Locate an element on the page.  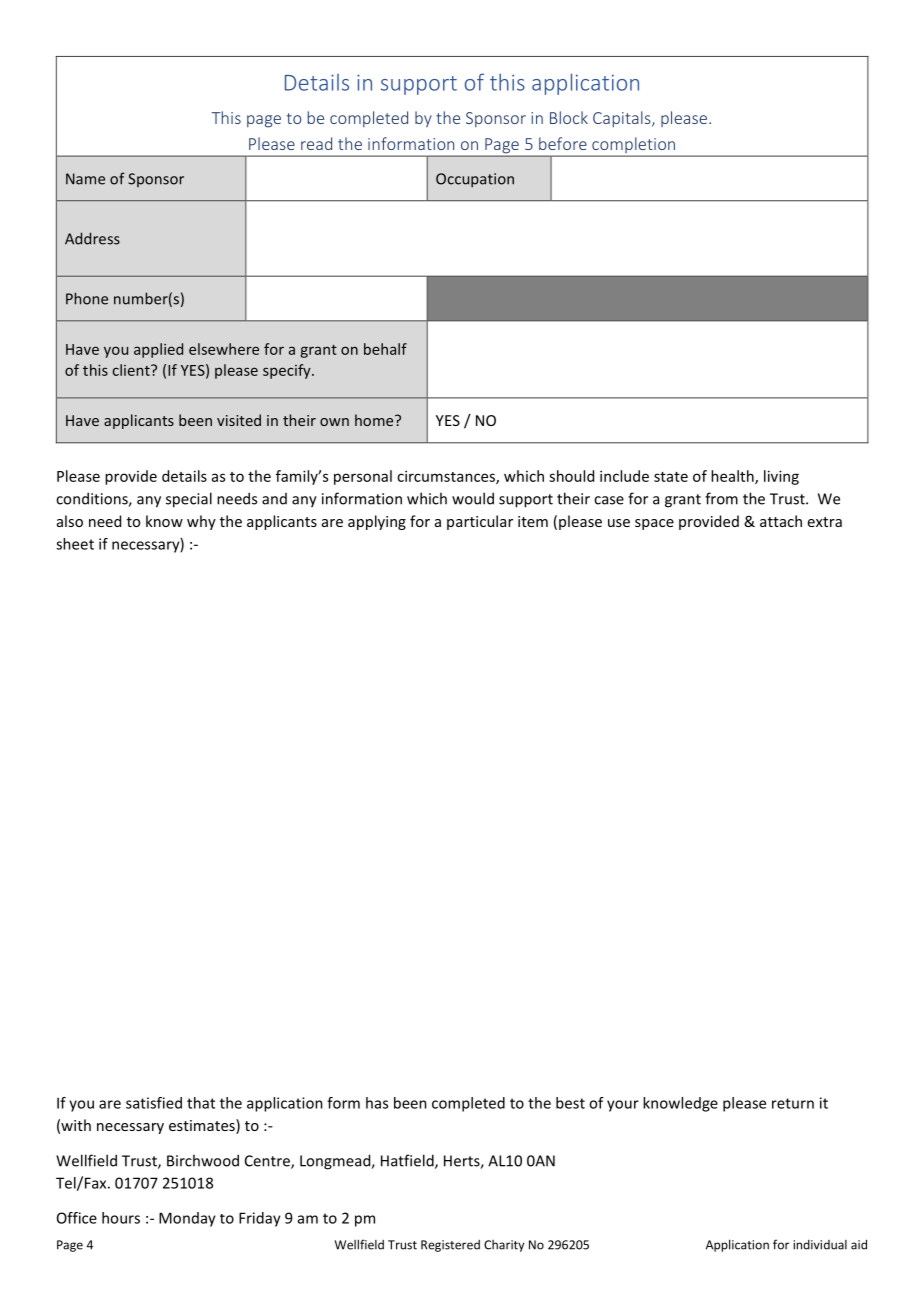
home is located at coordinates (375, 420).
